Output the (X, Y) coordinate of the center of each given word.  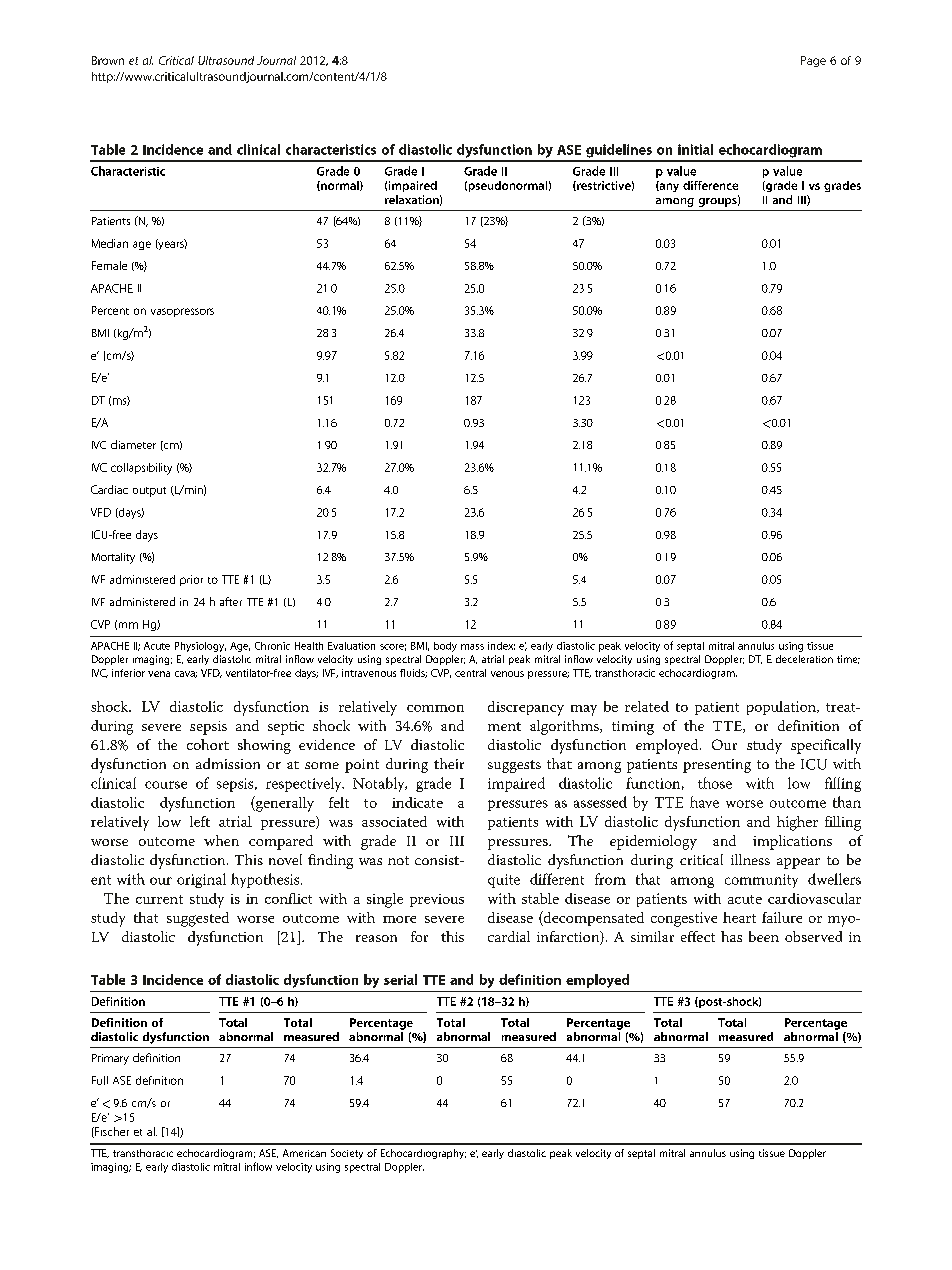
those (715, 783)
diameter (133, 444)
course (166, 785)
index (501, 646)
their (449, 763)
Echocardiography (423, 1154)
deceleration (804, 659)
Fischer (111, 1132)
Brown (108, 60)
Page (813, 61)
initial (695, 149)
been (764, 936)
